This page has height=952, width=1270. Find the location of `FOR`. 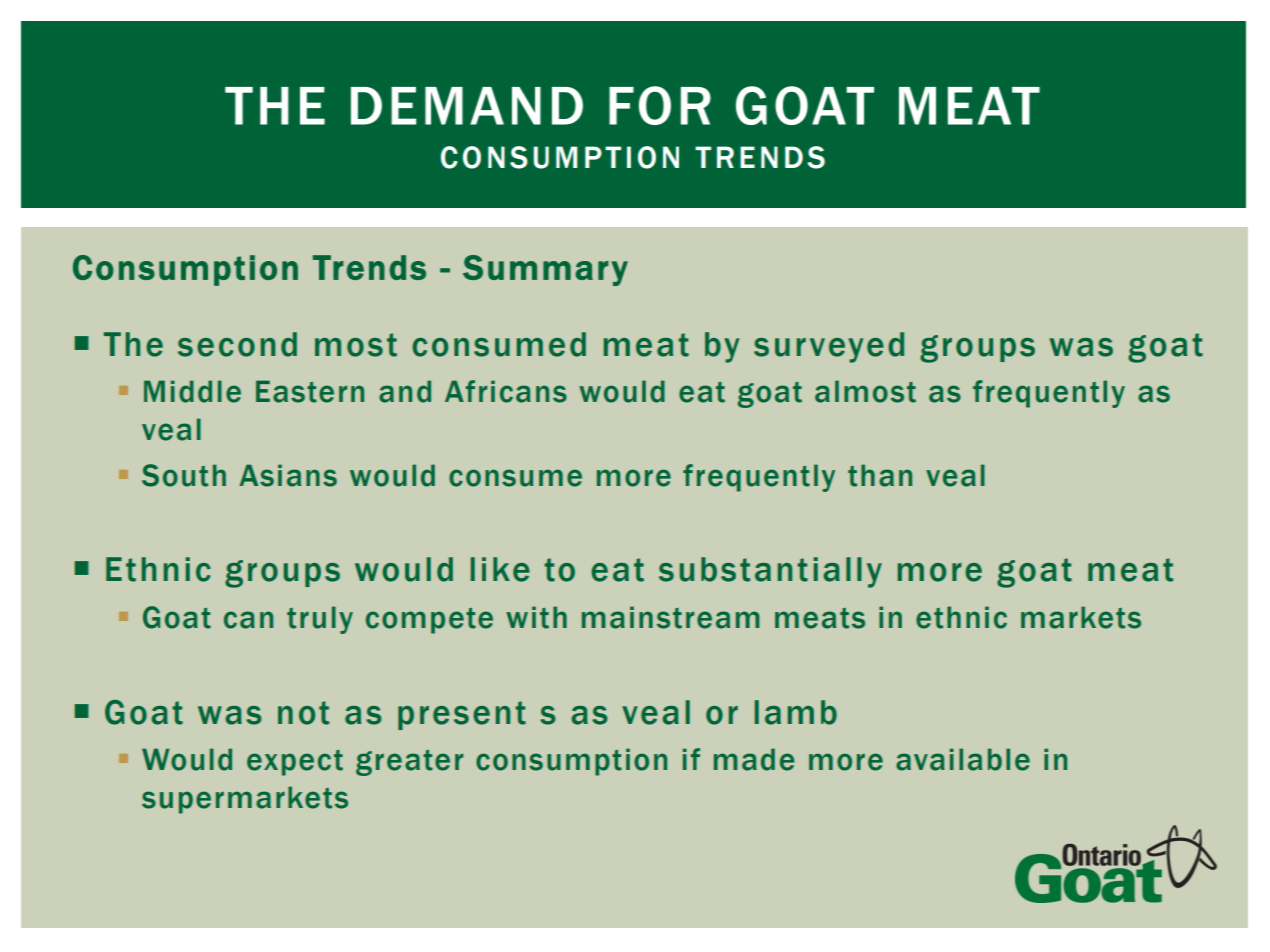

FOR is located at coordinates (660, 105).
